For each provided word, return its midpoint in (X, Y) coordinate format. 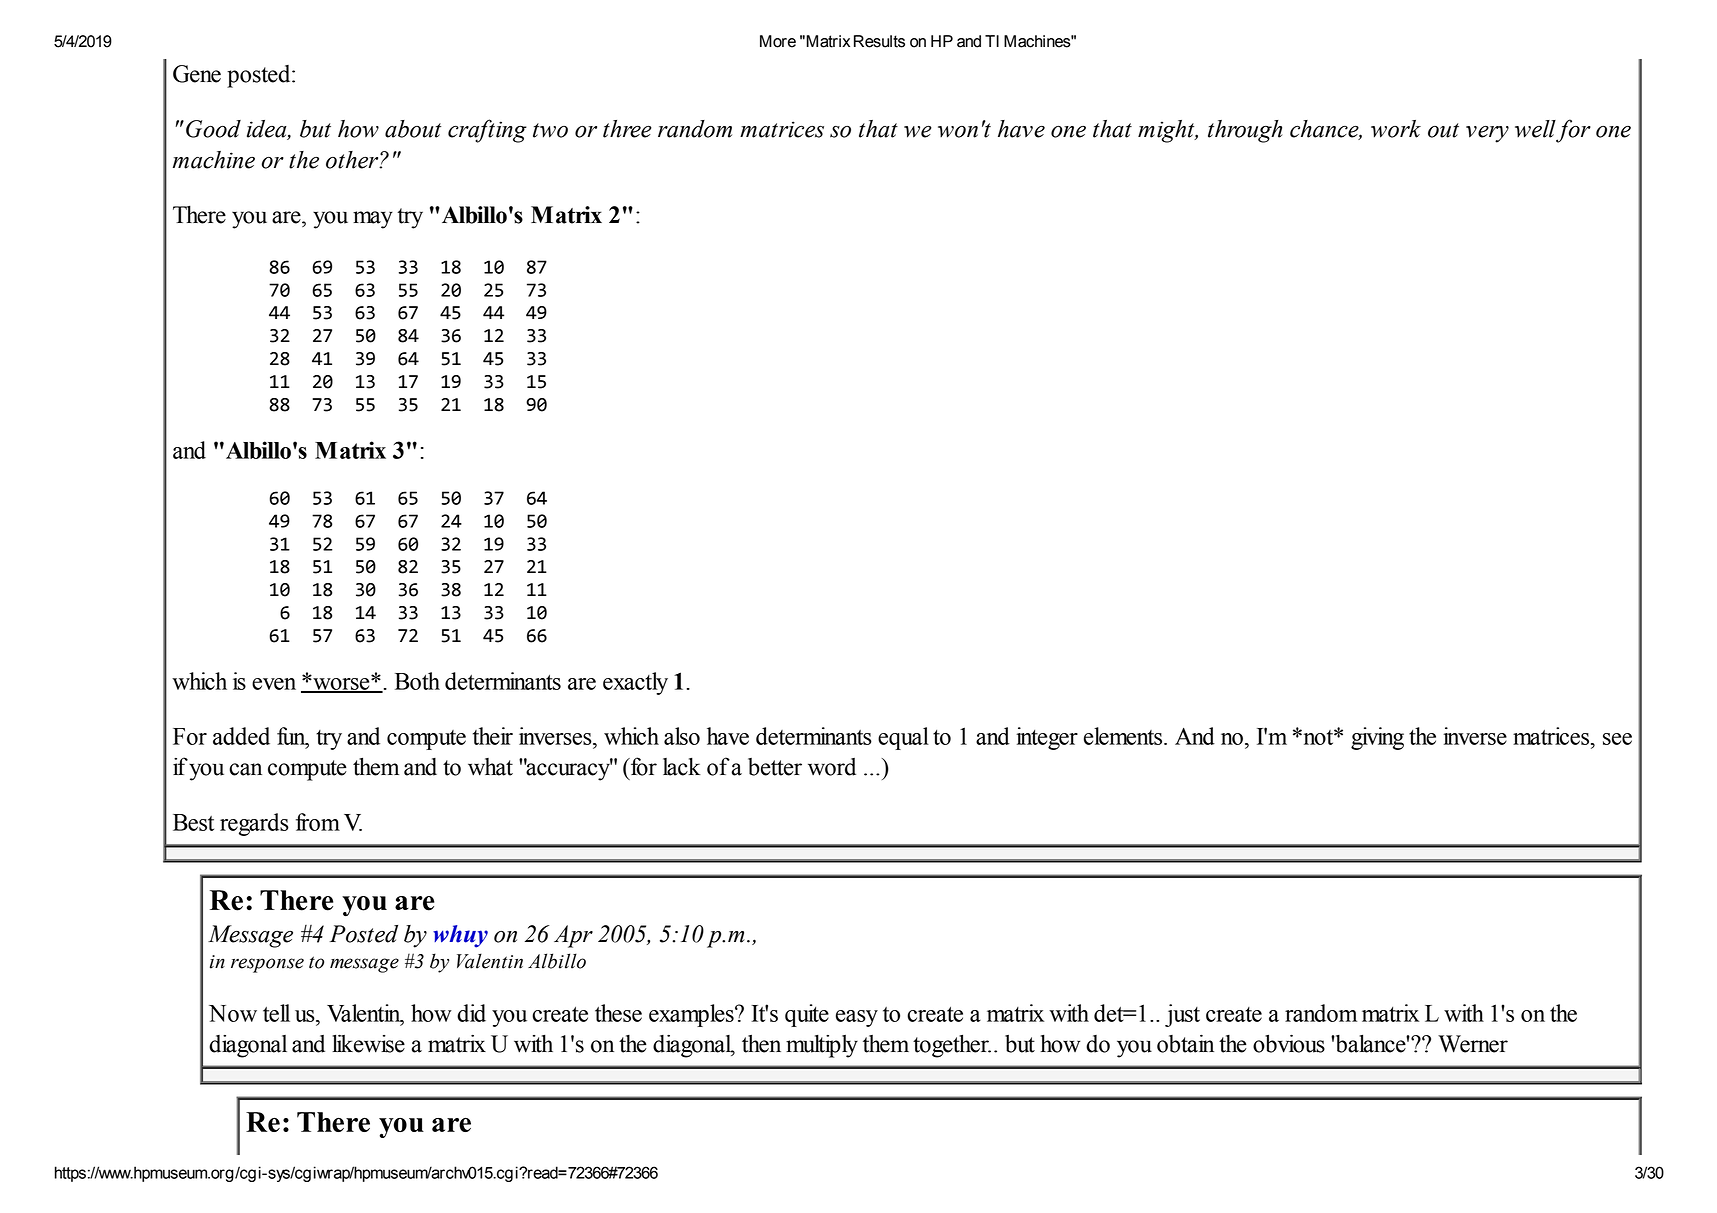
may (373, 220)
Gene (197, 74)
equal (903, 738)
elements (1124, 736)
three (627, 129)
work (1396, 129)
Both (417, 681)
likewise (368, 1043)
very (1487, 134)
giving (1377, 738)
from (318, 822)
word (832, 767)
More (778, 41)
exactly (635, 683)
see (1617, 739)
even (274, 684)
